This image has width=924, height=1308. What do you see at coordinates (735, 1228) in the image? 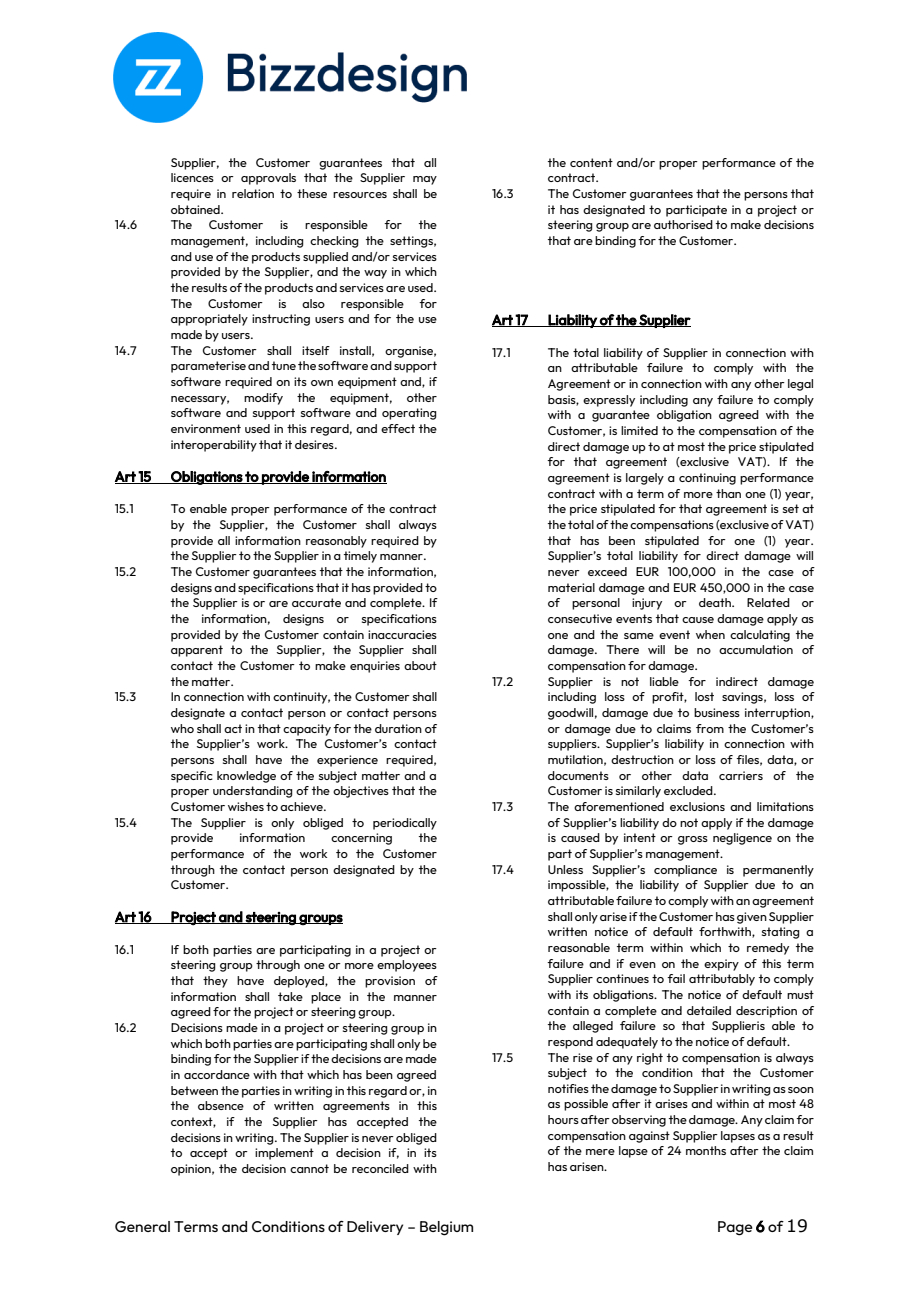
I see `Page` at bounding box center [735, 1228].
